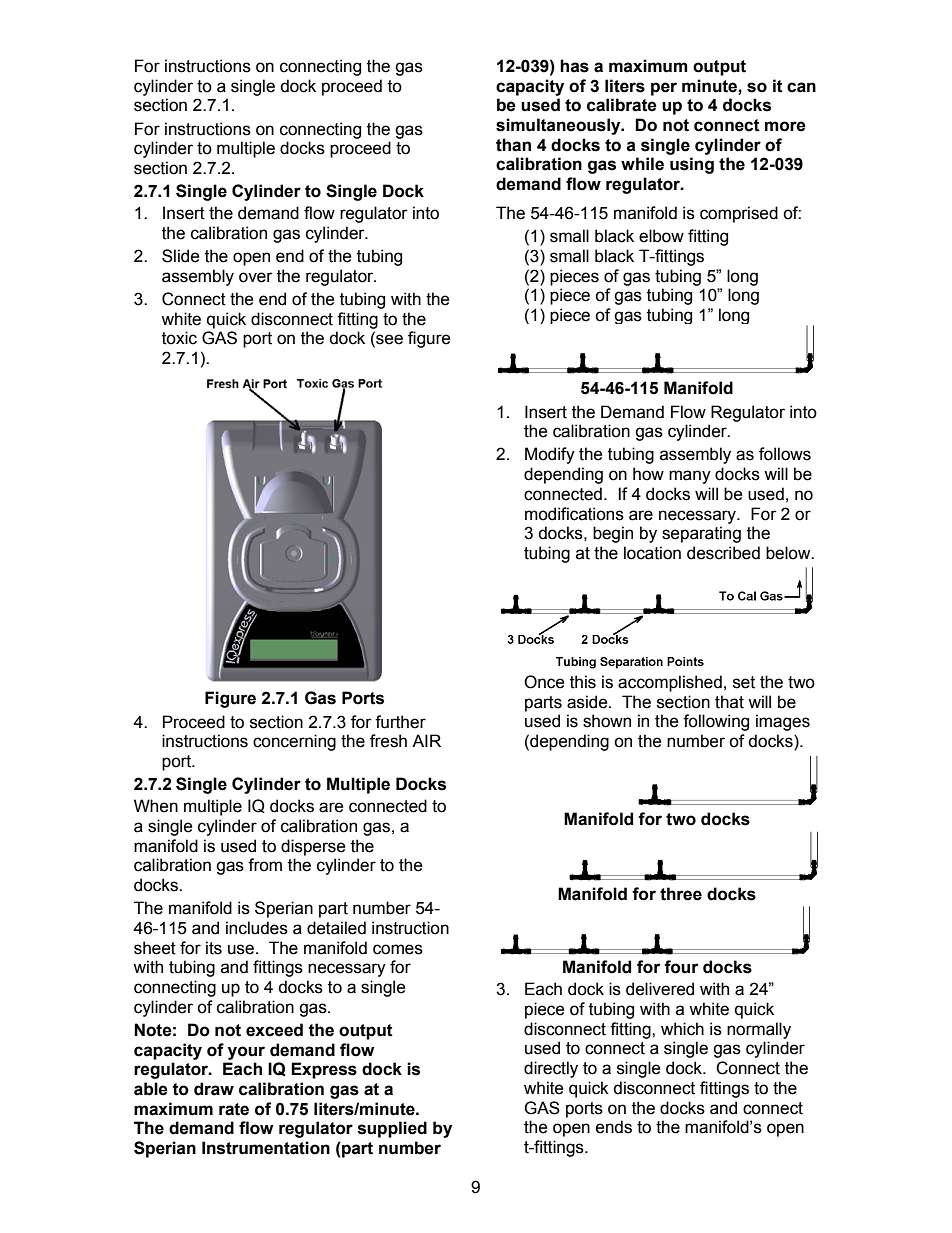 Image resolution: width=952 pixels, height=1233 pixels. What do you see at coordinates (180, 256) in the page?
I see `Slide` at bounding box center [180, 256].
